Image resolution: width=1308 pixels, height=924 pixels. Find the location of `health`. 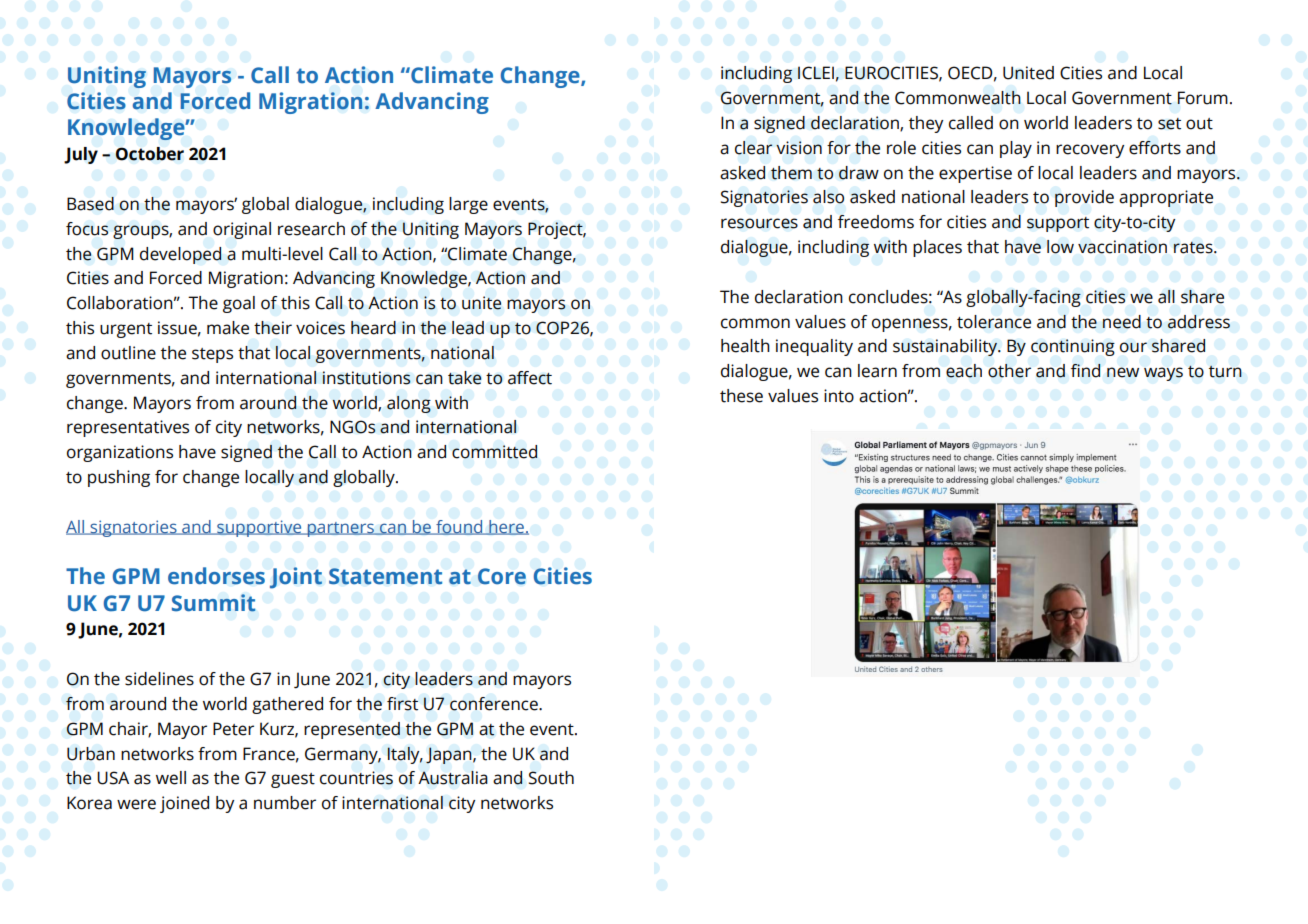

health is located at coordinates (745, 346).
